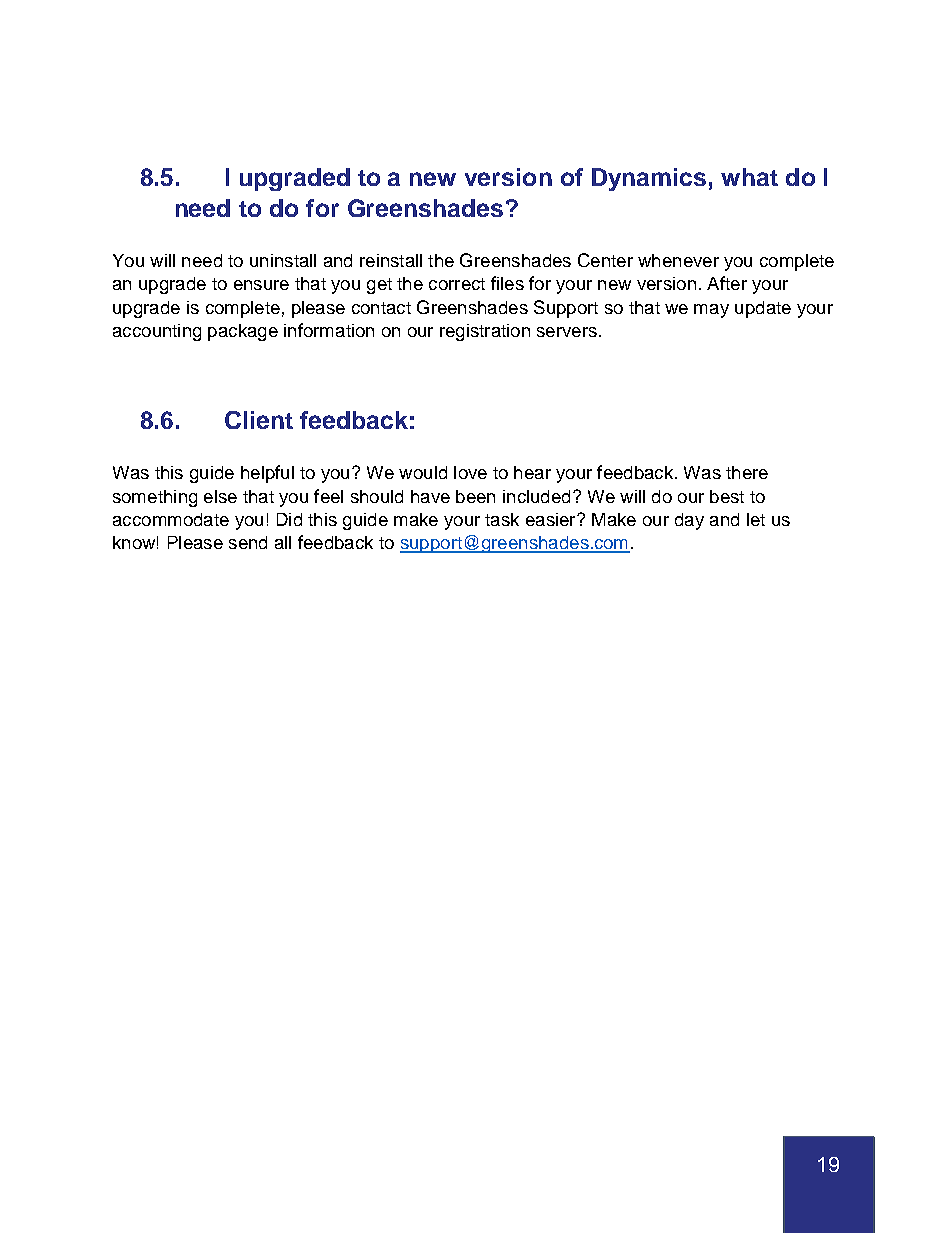  Describe the element at coordinates (749, 177) in the page. I see `what` at that location.
